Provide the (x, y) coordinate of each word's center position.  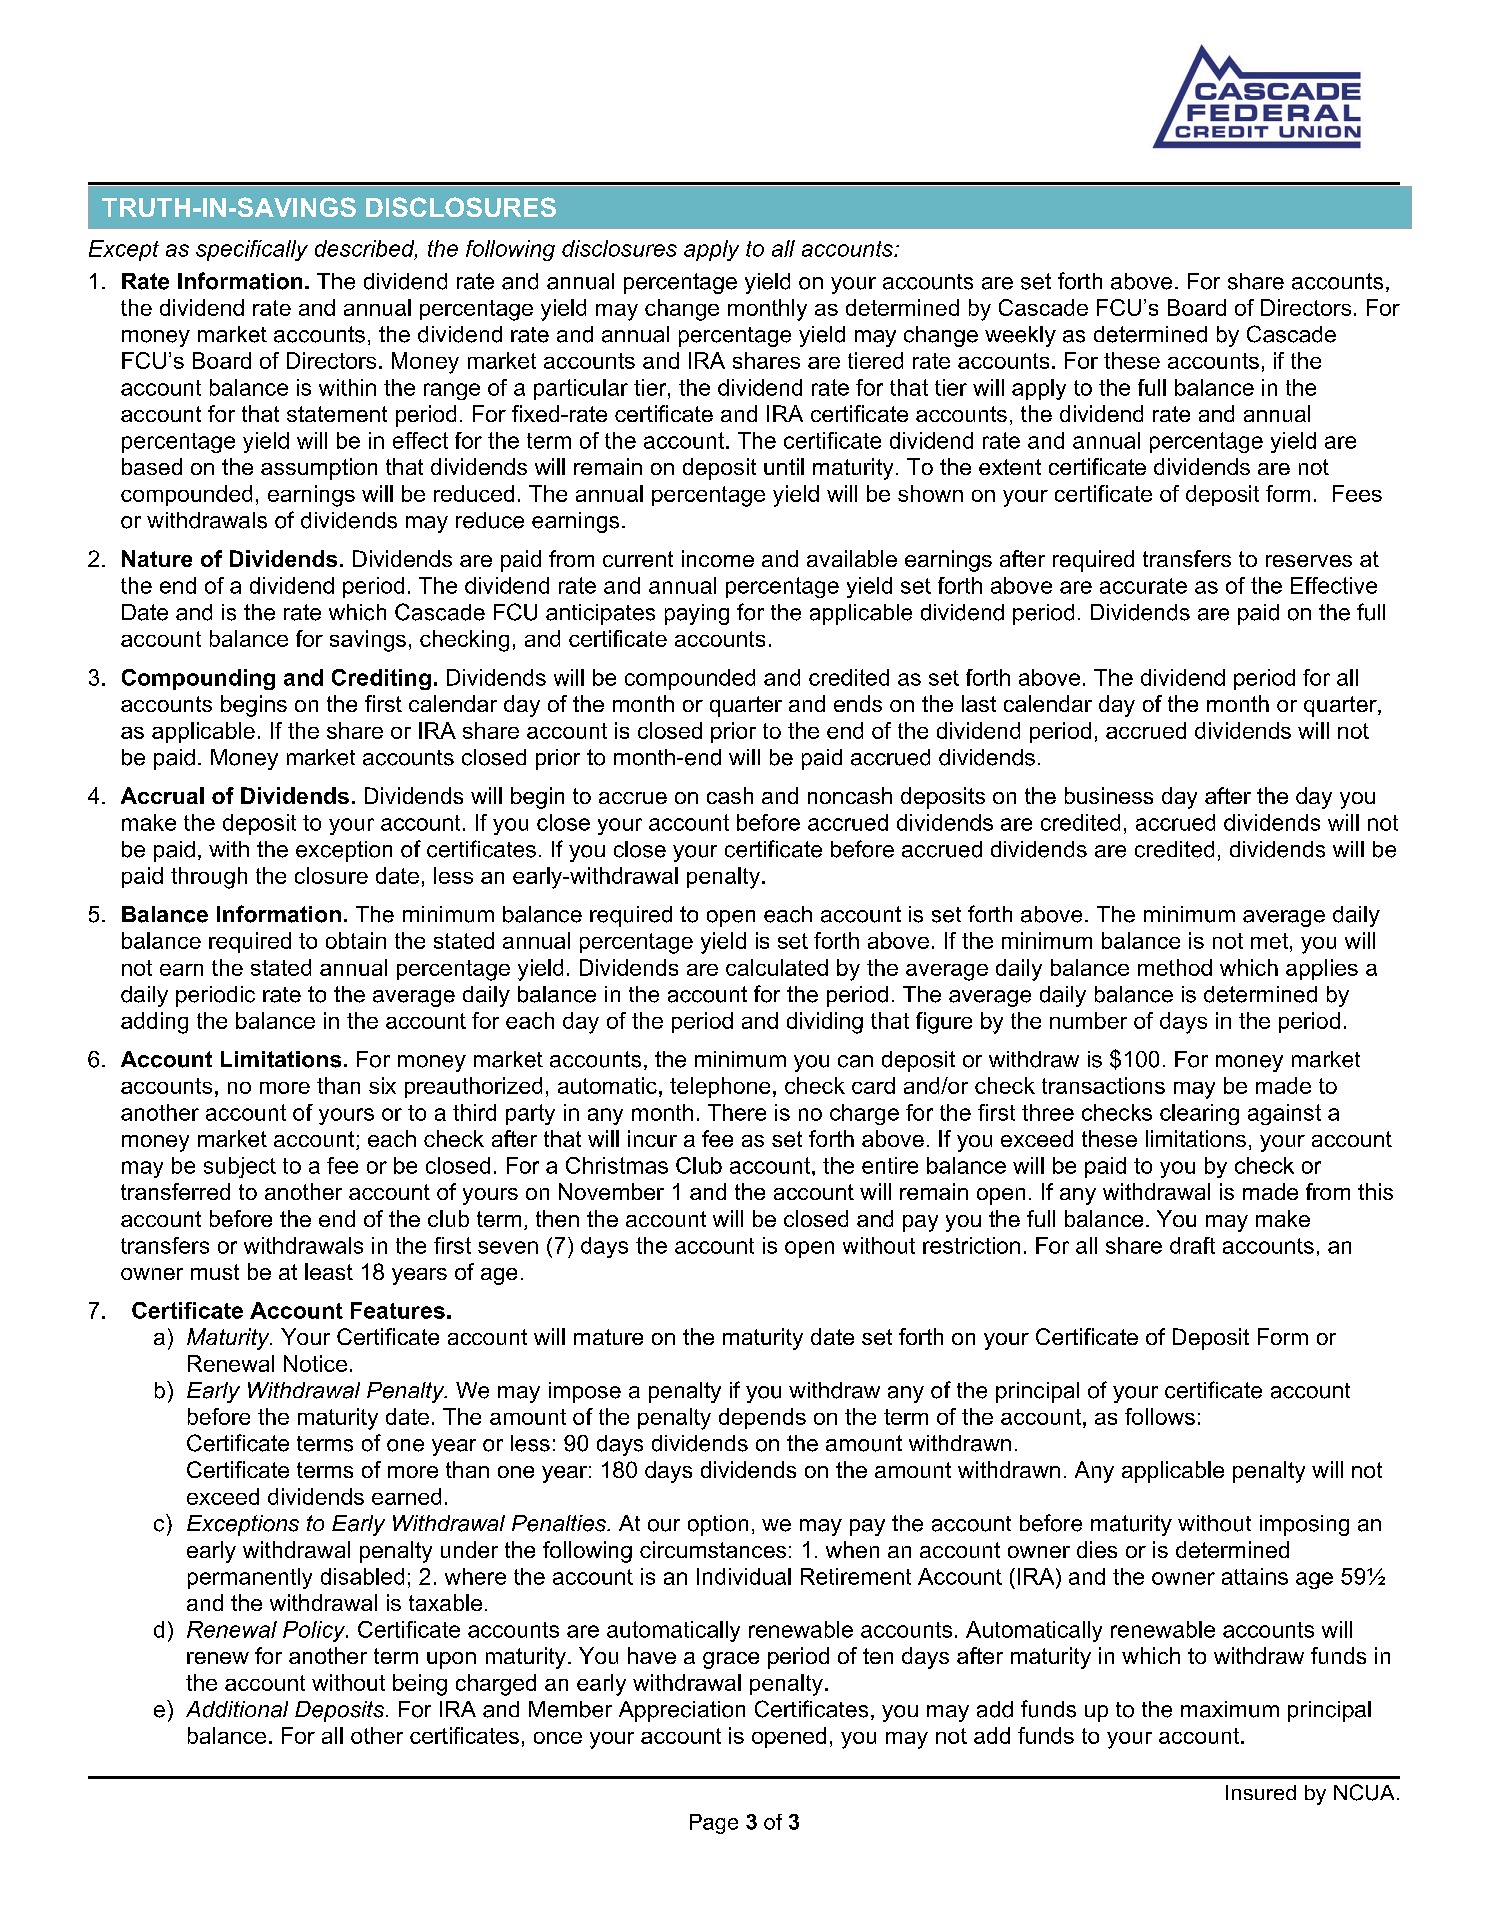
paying (697, 614)
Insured (1261, 1792)
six (382, 1085)
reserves (1309, 561)
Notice (315, 1363)
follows (1160, 1416)
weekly (1020, 336)
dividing (825, 1023)
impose (585, 1392)
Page (714, 1824)
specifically (252, 250)
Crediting (381, 679)
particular (581, 389)
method (1175, 967)
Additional (237, 1709)
